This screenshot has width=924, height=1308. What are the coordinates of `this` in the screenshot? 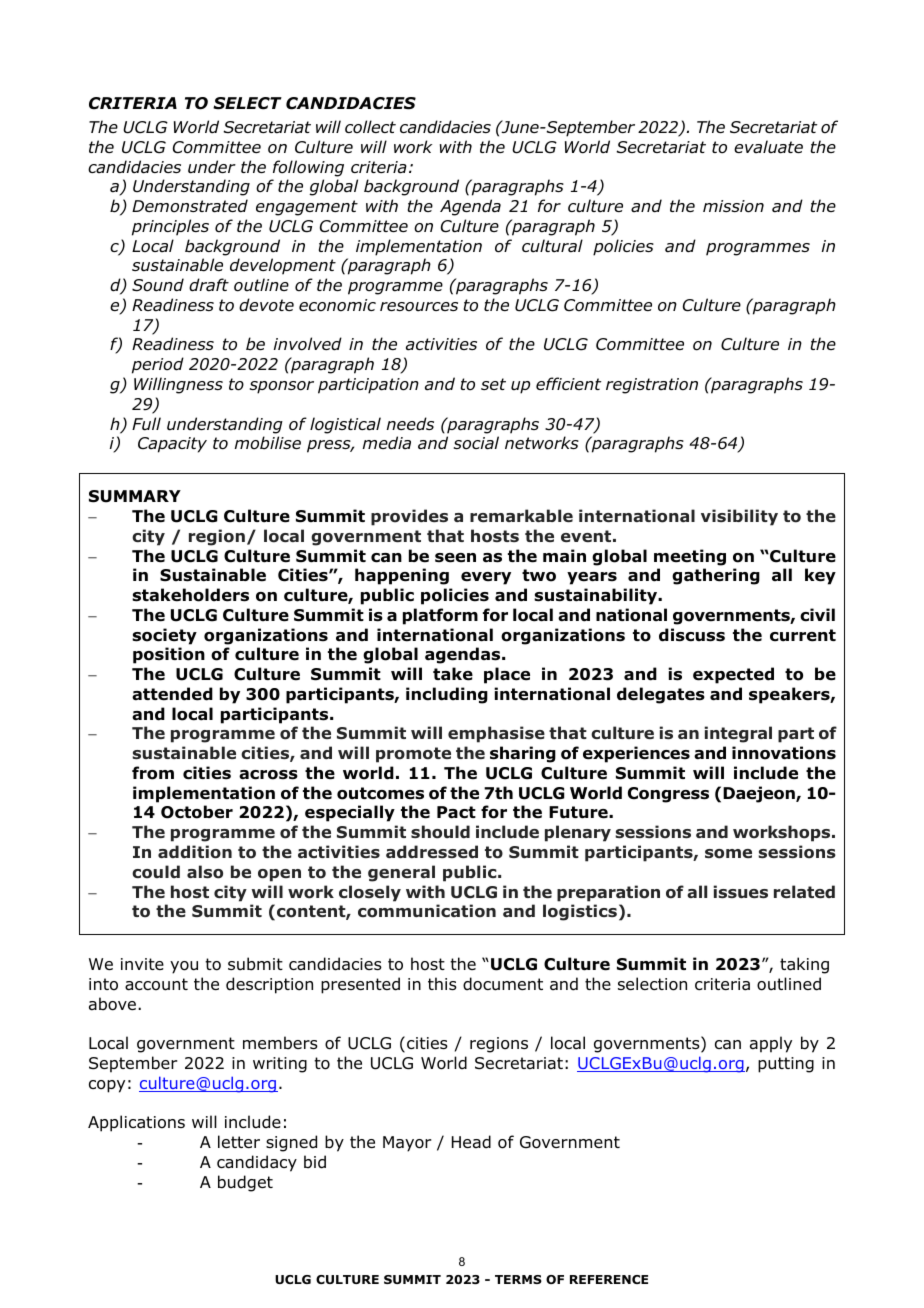 It's located at (442, 983).
